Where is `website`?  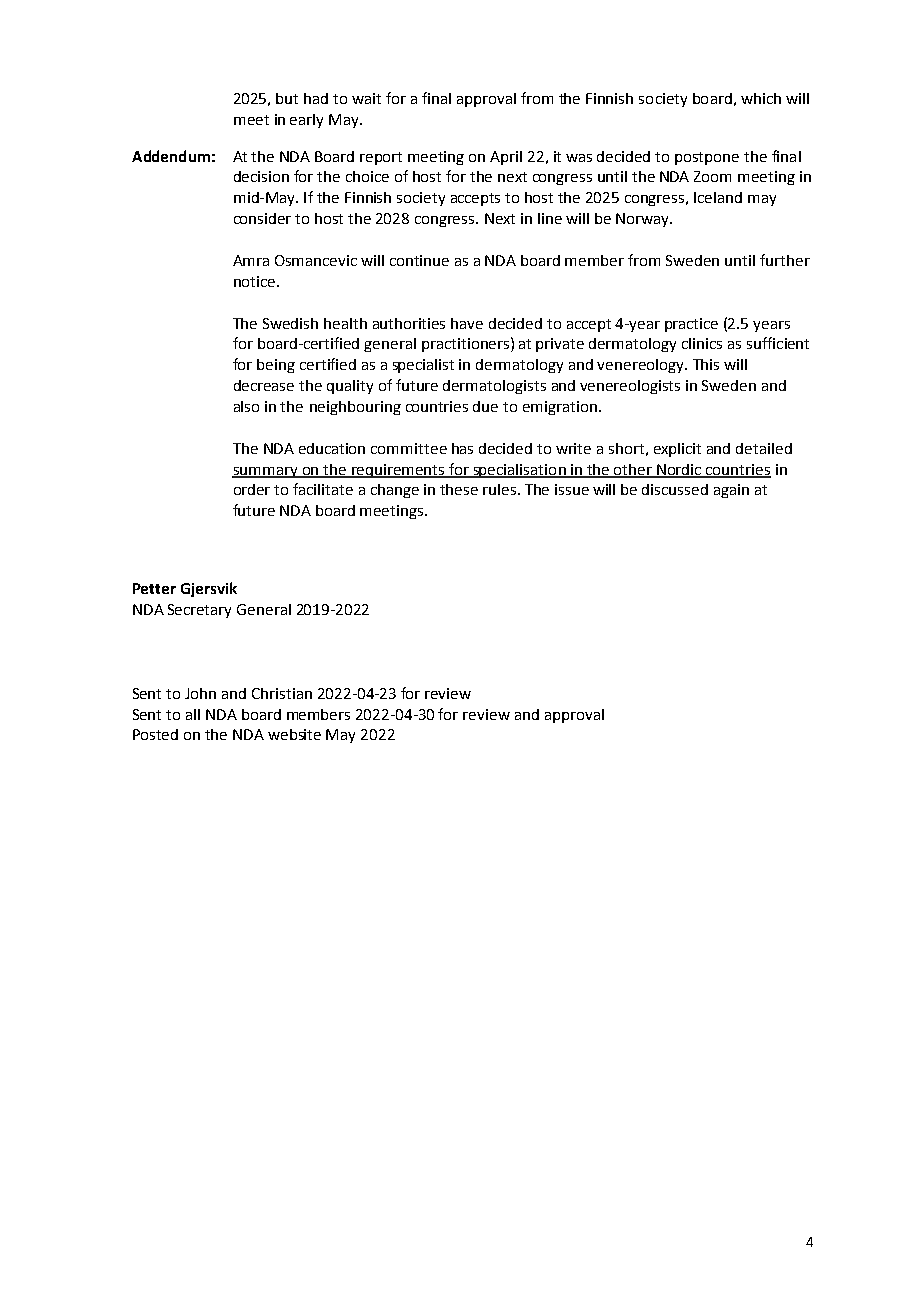
website is located at coordinates (294, 734).
